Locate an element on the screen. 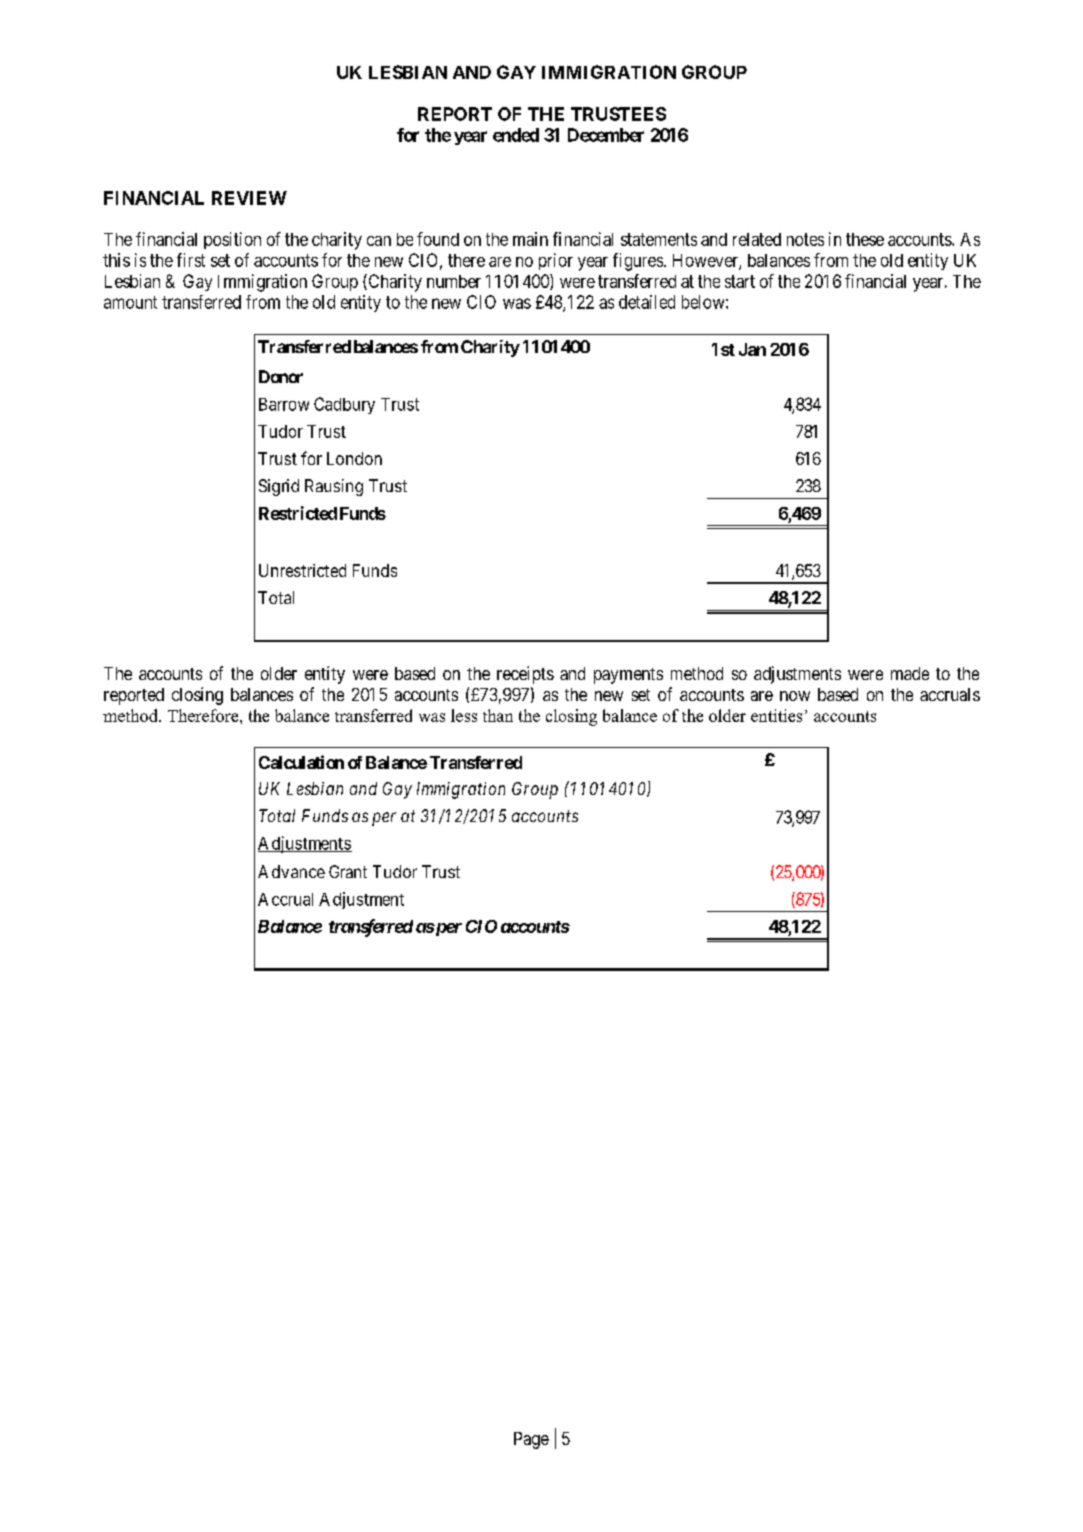  now is located at coordinates (795, 696).
